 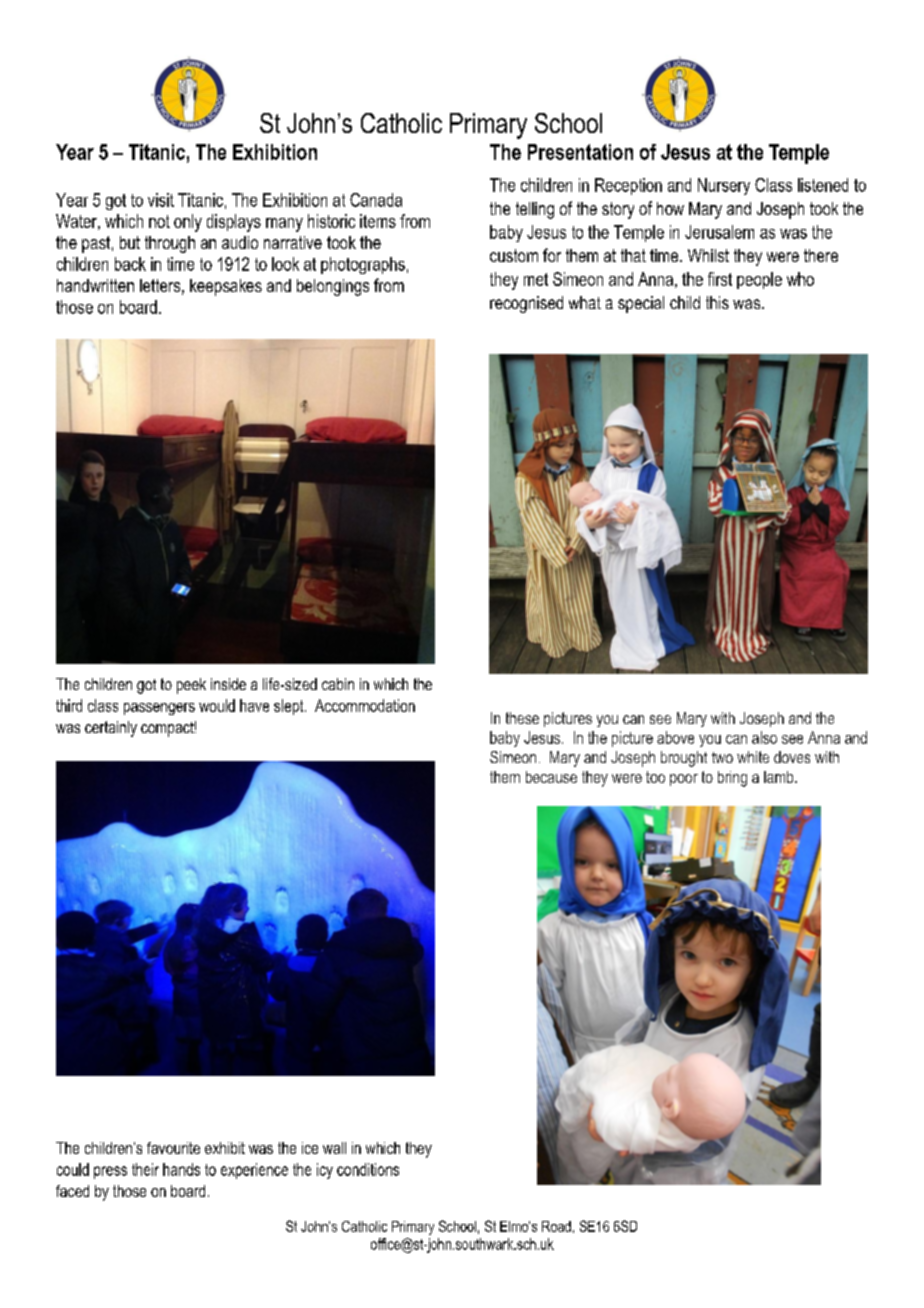 I want to click on passengers, so click(x=159, y=709).
